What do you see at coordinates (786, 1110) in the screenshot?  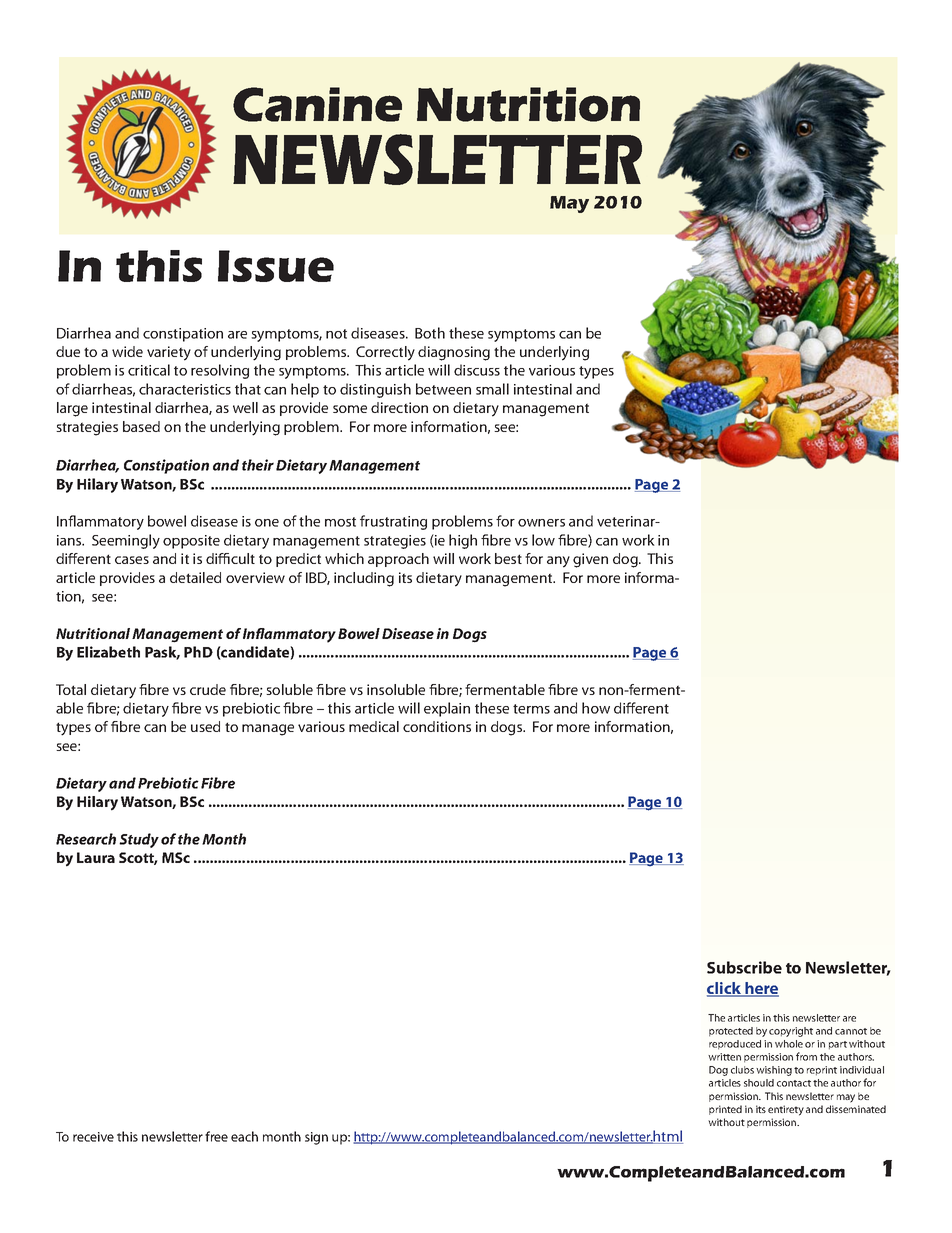 I see `entirety` at bounding box center [786, 1110].
